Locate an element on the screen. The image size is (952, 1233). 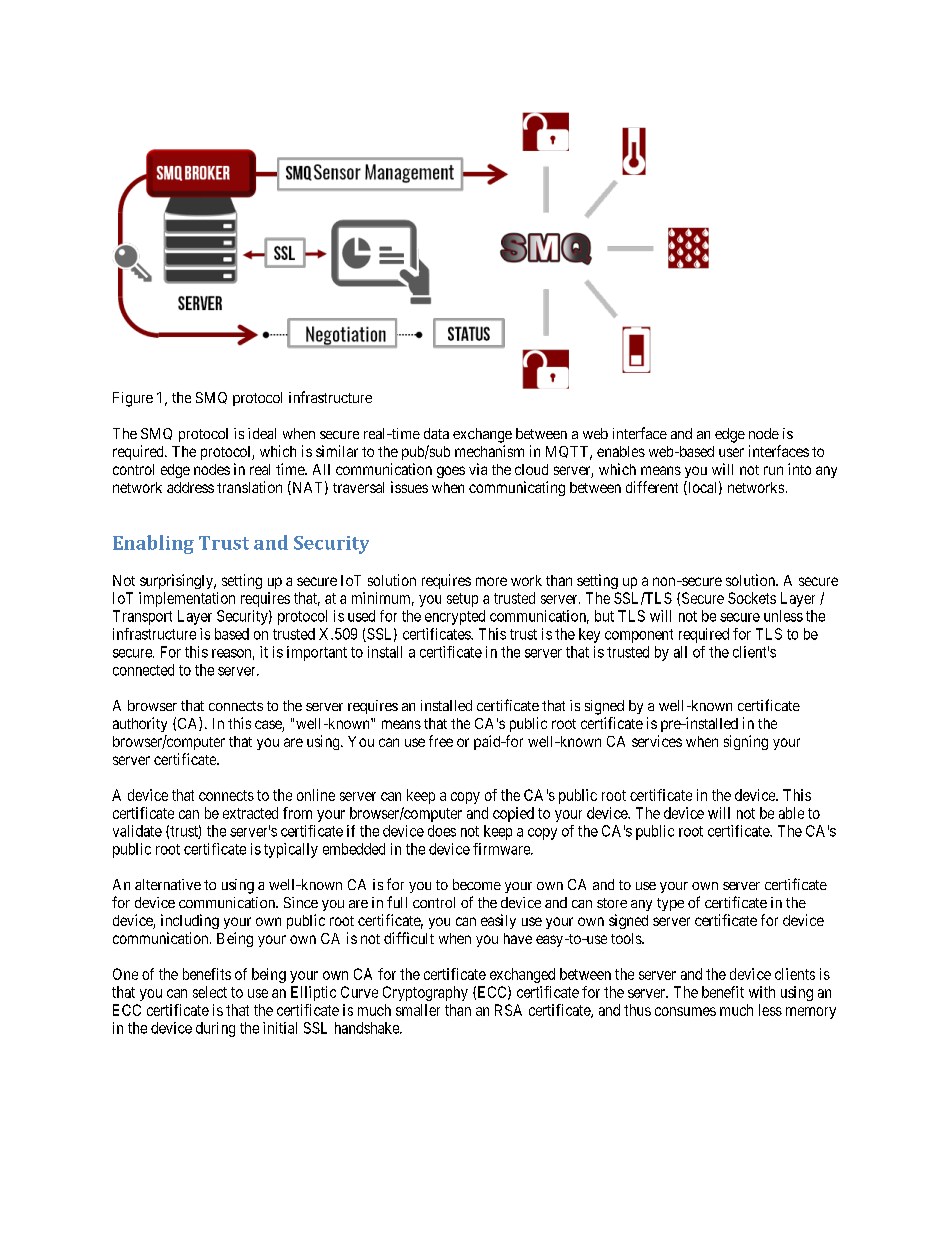
authority is located at coordinates (140, 724).
